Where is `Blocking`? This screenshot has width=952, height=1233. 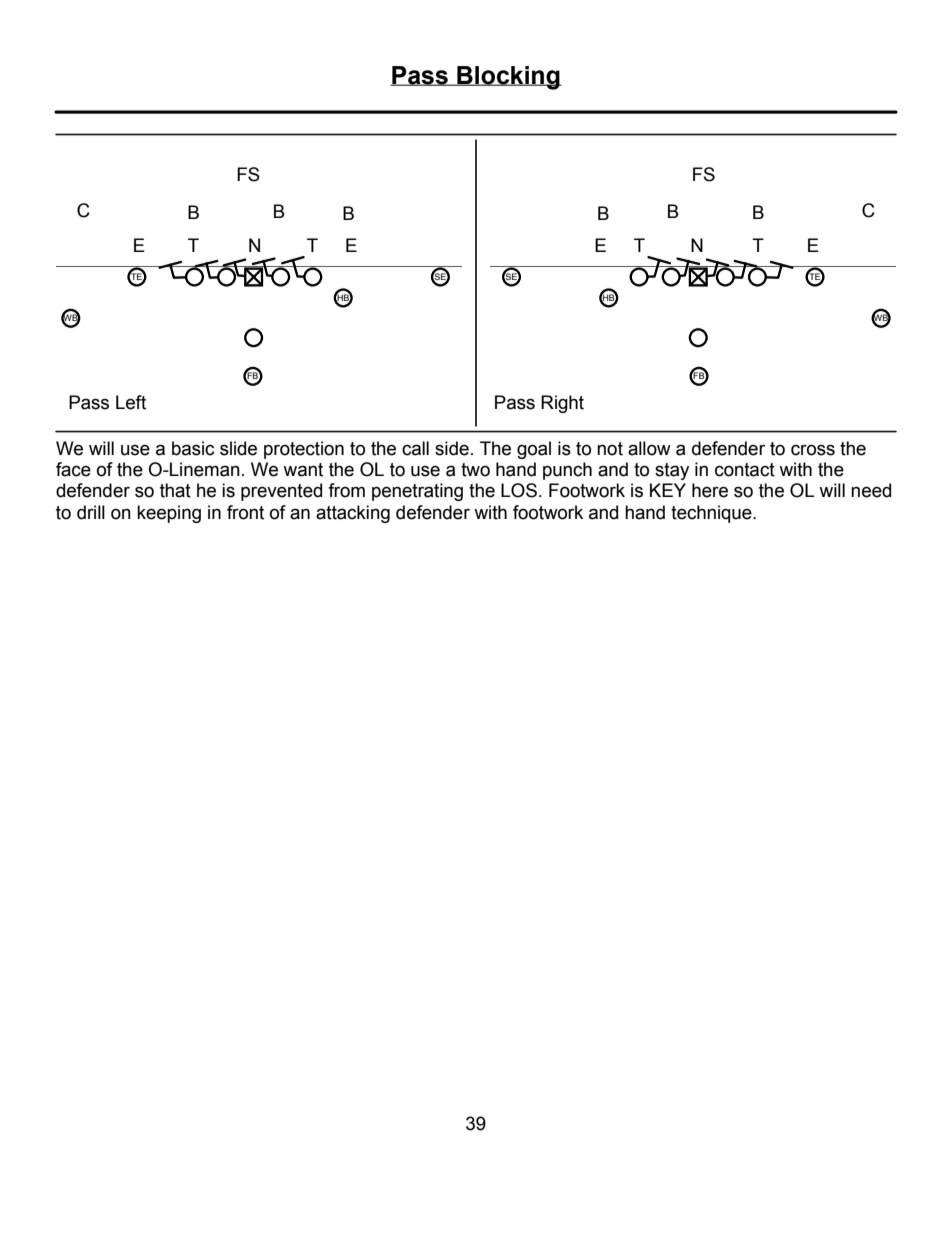 Blocking is located at coordinates (508, 78).
